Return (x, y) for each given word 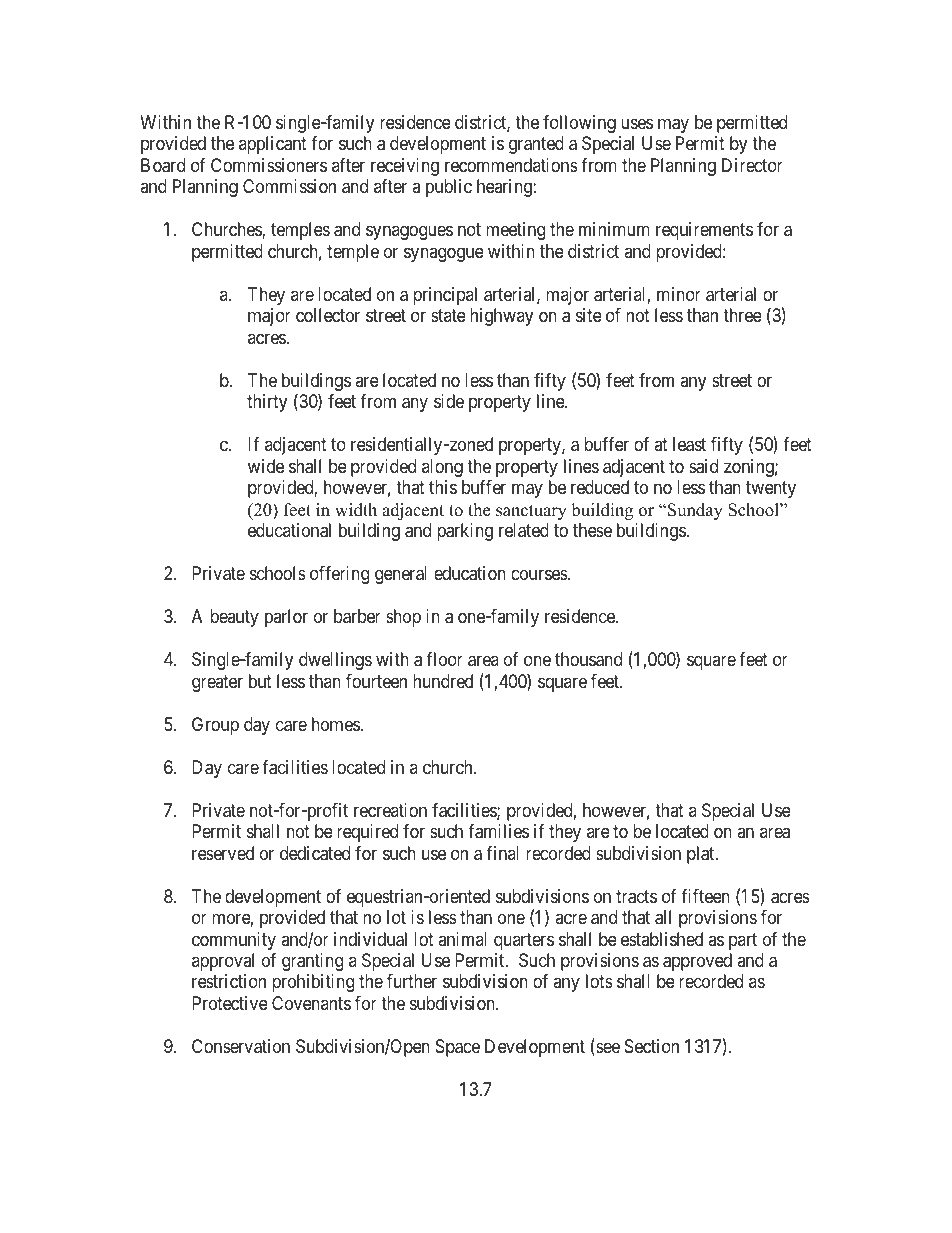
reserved (223, 853)
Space (458, 1048)
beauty (234, 618)
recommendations (511, 165)
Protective (230, 1003)
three (742, 315)
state (448, 316)
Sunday (695, 511)
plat (702, 855)
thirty (267, 403)
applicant (273, 145)
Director (752, 165)
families (498, 831)
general (401, 575)
